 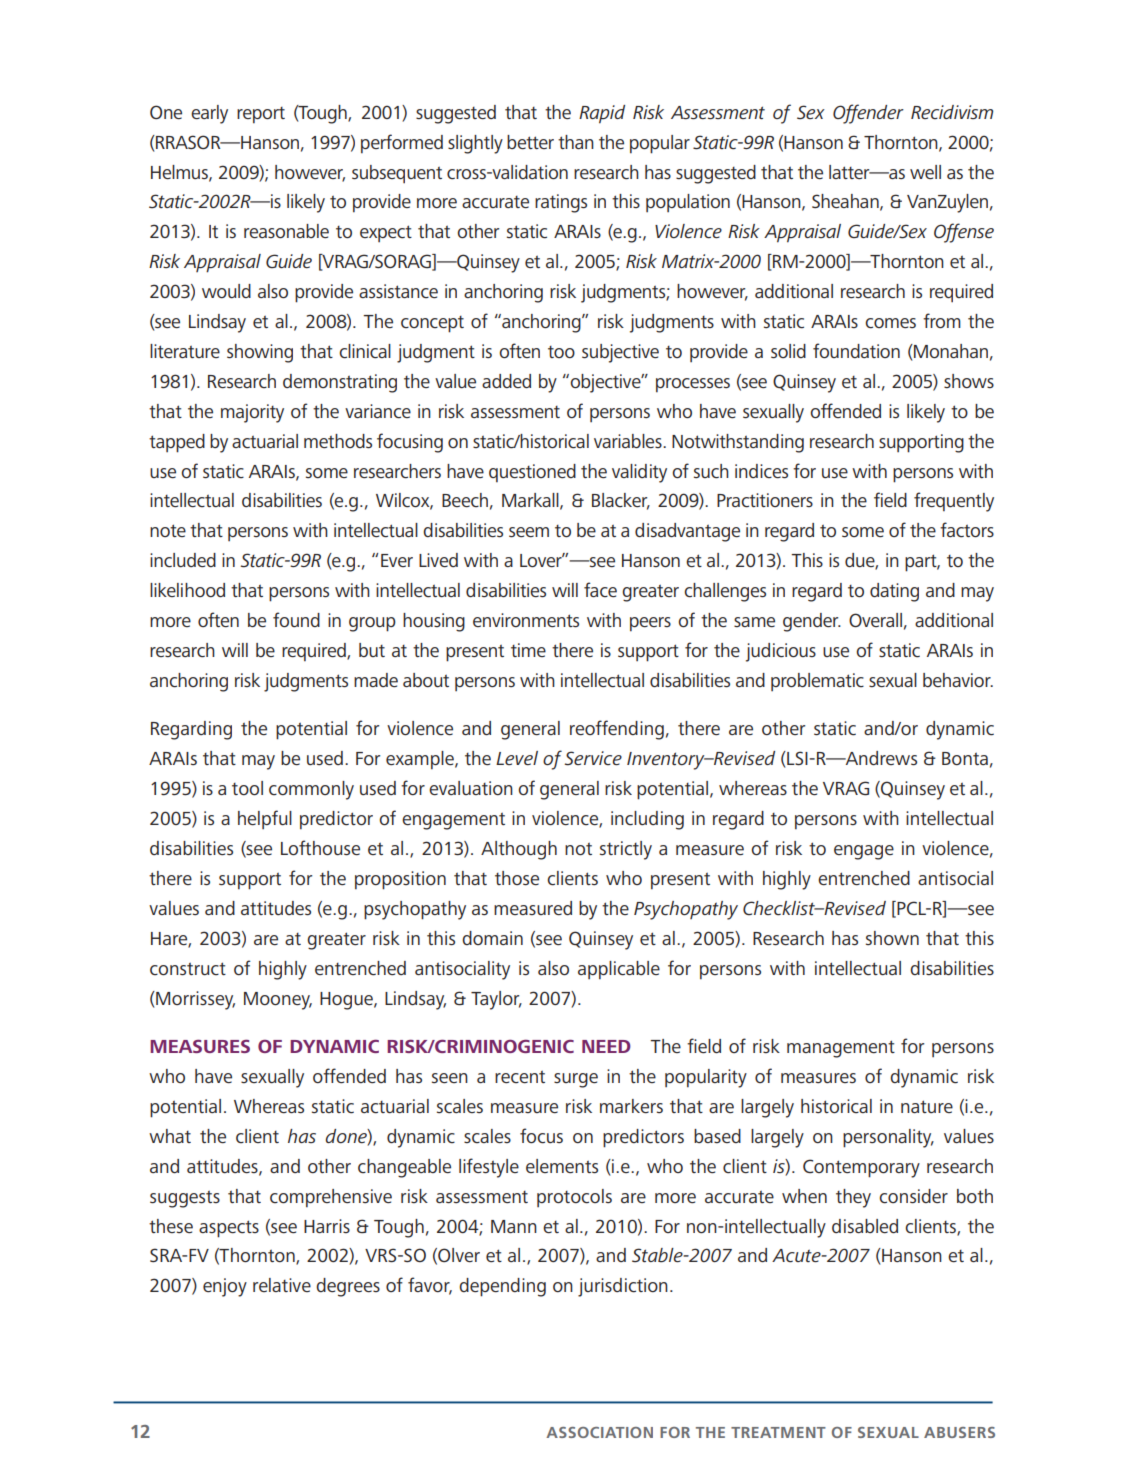 What do you see at coordinates (183, 560) in the page?
I see `included` at bounding box center [183, 560].
